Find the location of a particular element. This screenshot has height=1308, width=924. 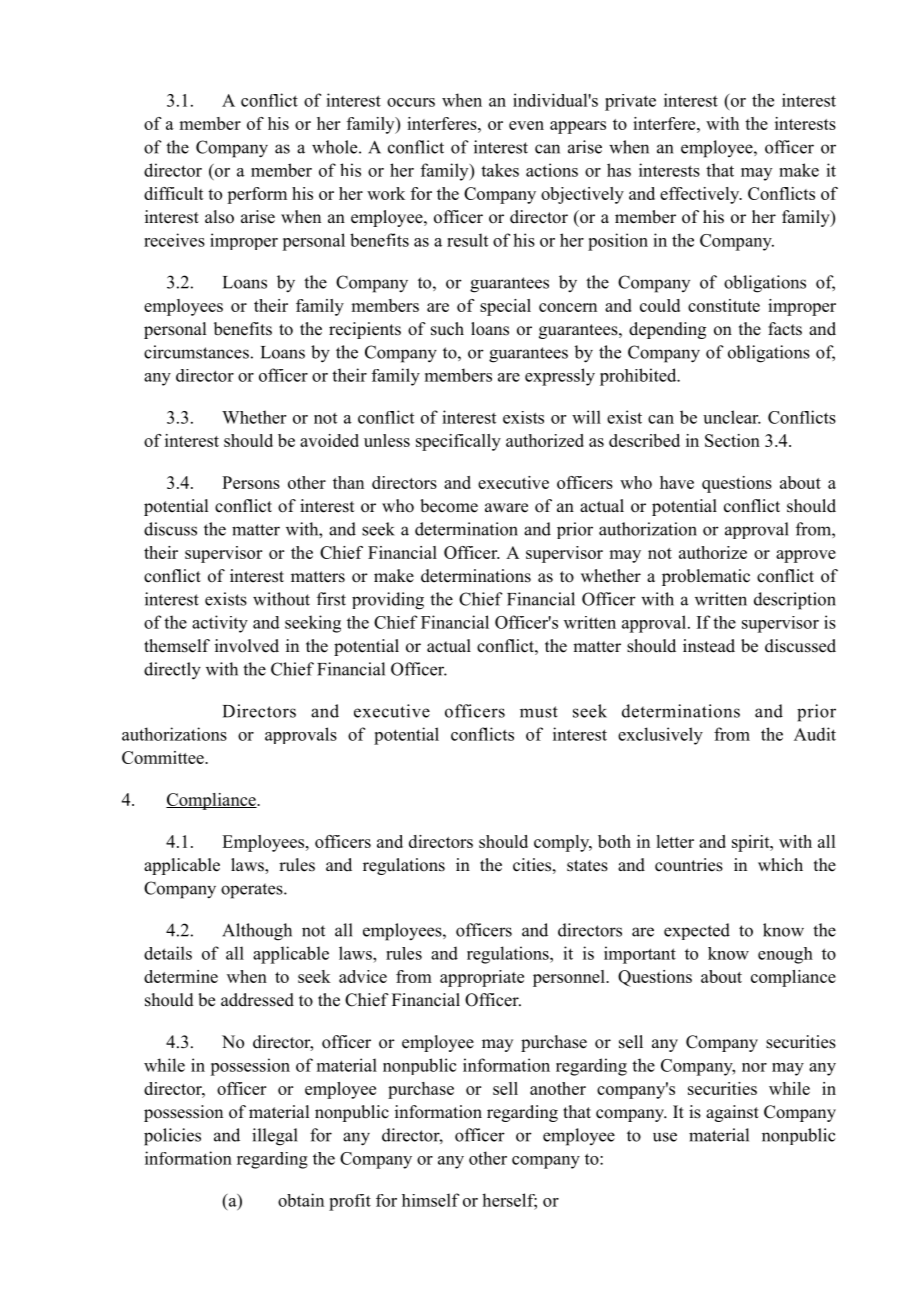

operates is located at coordinates (253, 891).
